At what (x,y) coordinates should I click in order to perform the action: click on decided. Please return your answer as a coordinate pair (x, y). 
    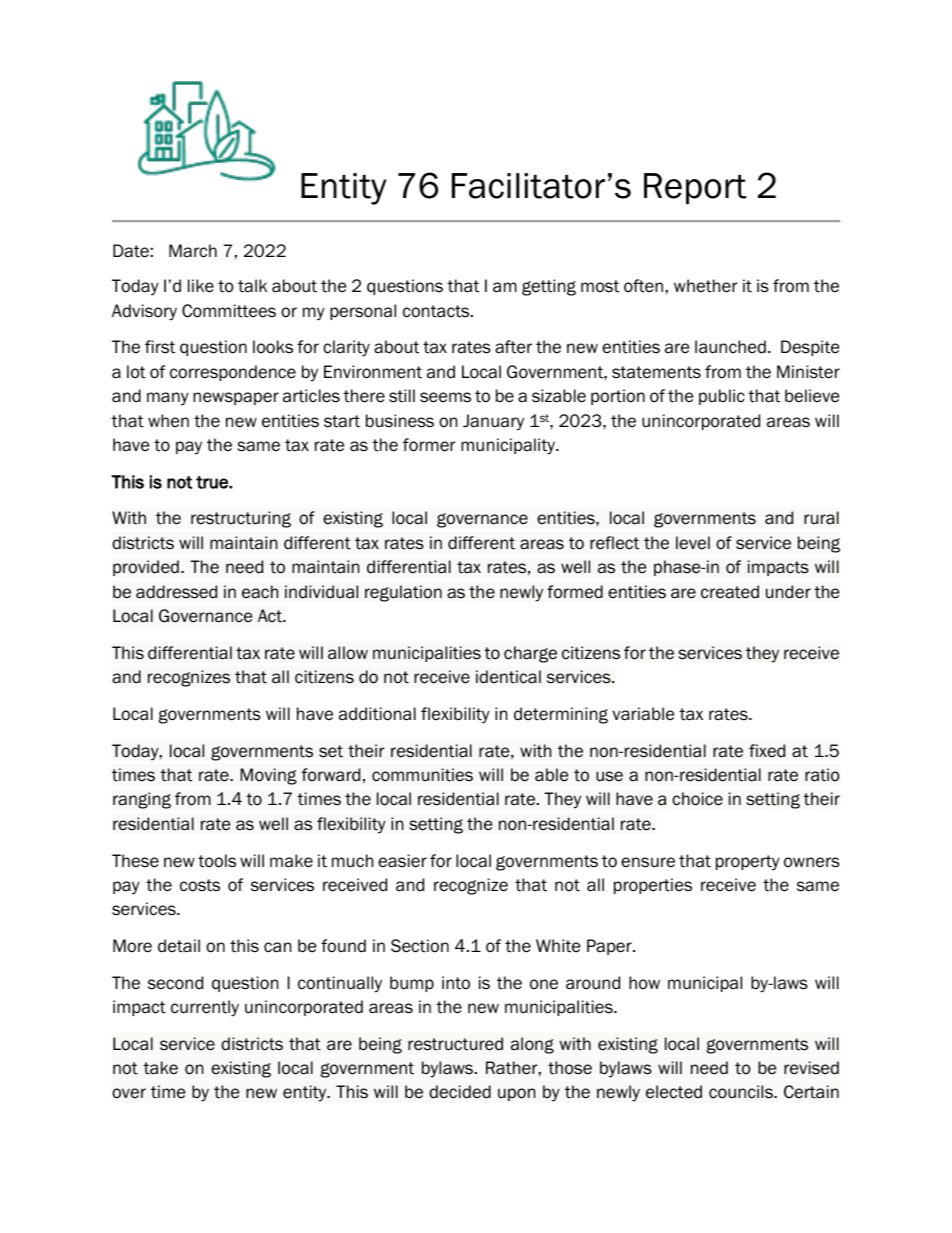
    Looking at the image, I should click on (460, 1092).
